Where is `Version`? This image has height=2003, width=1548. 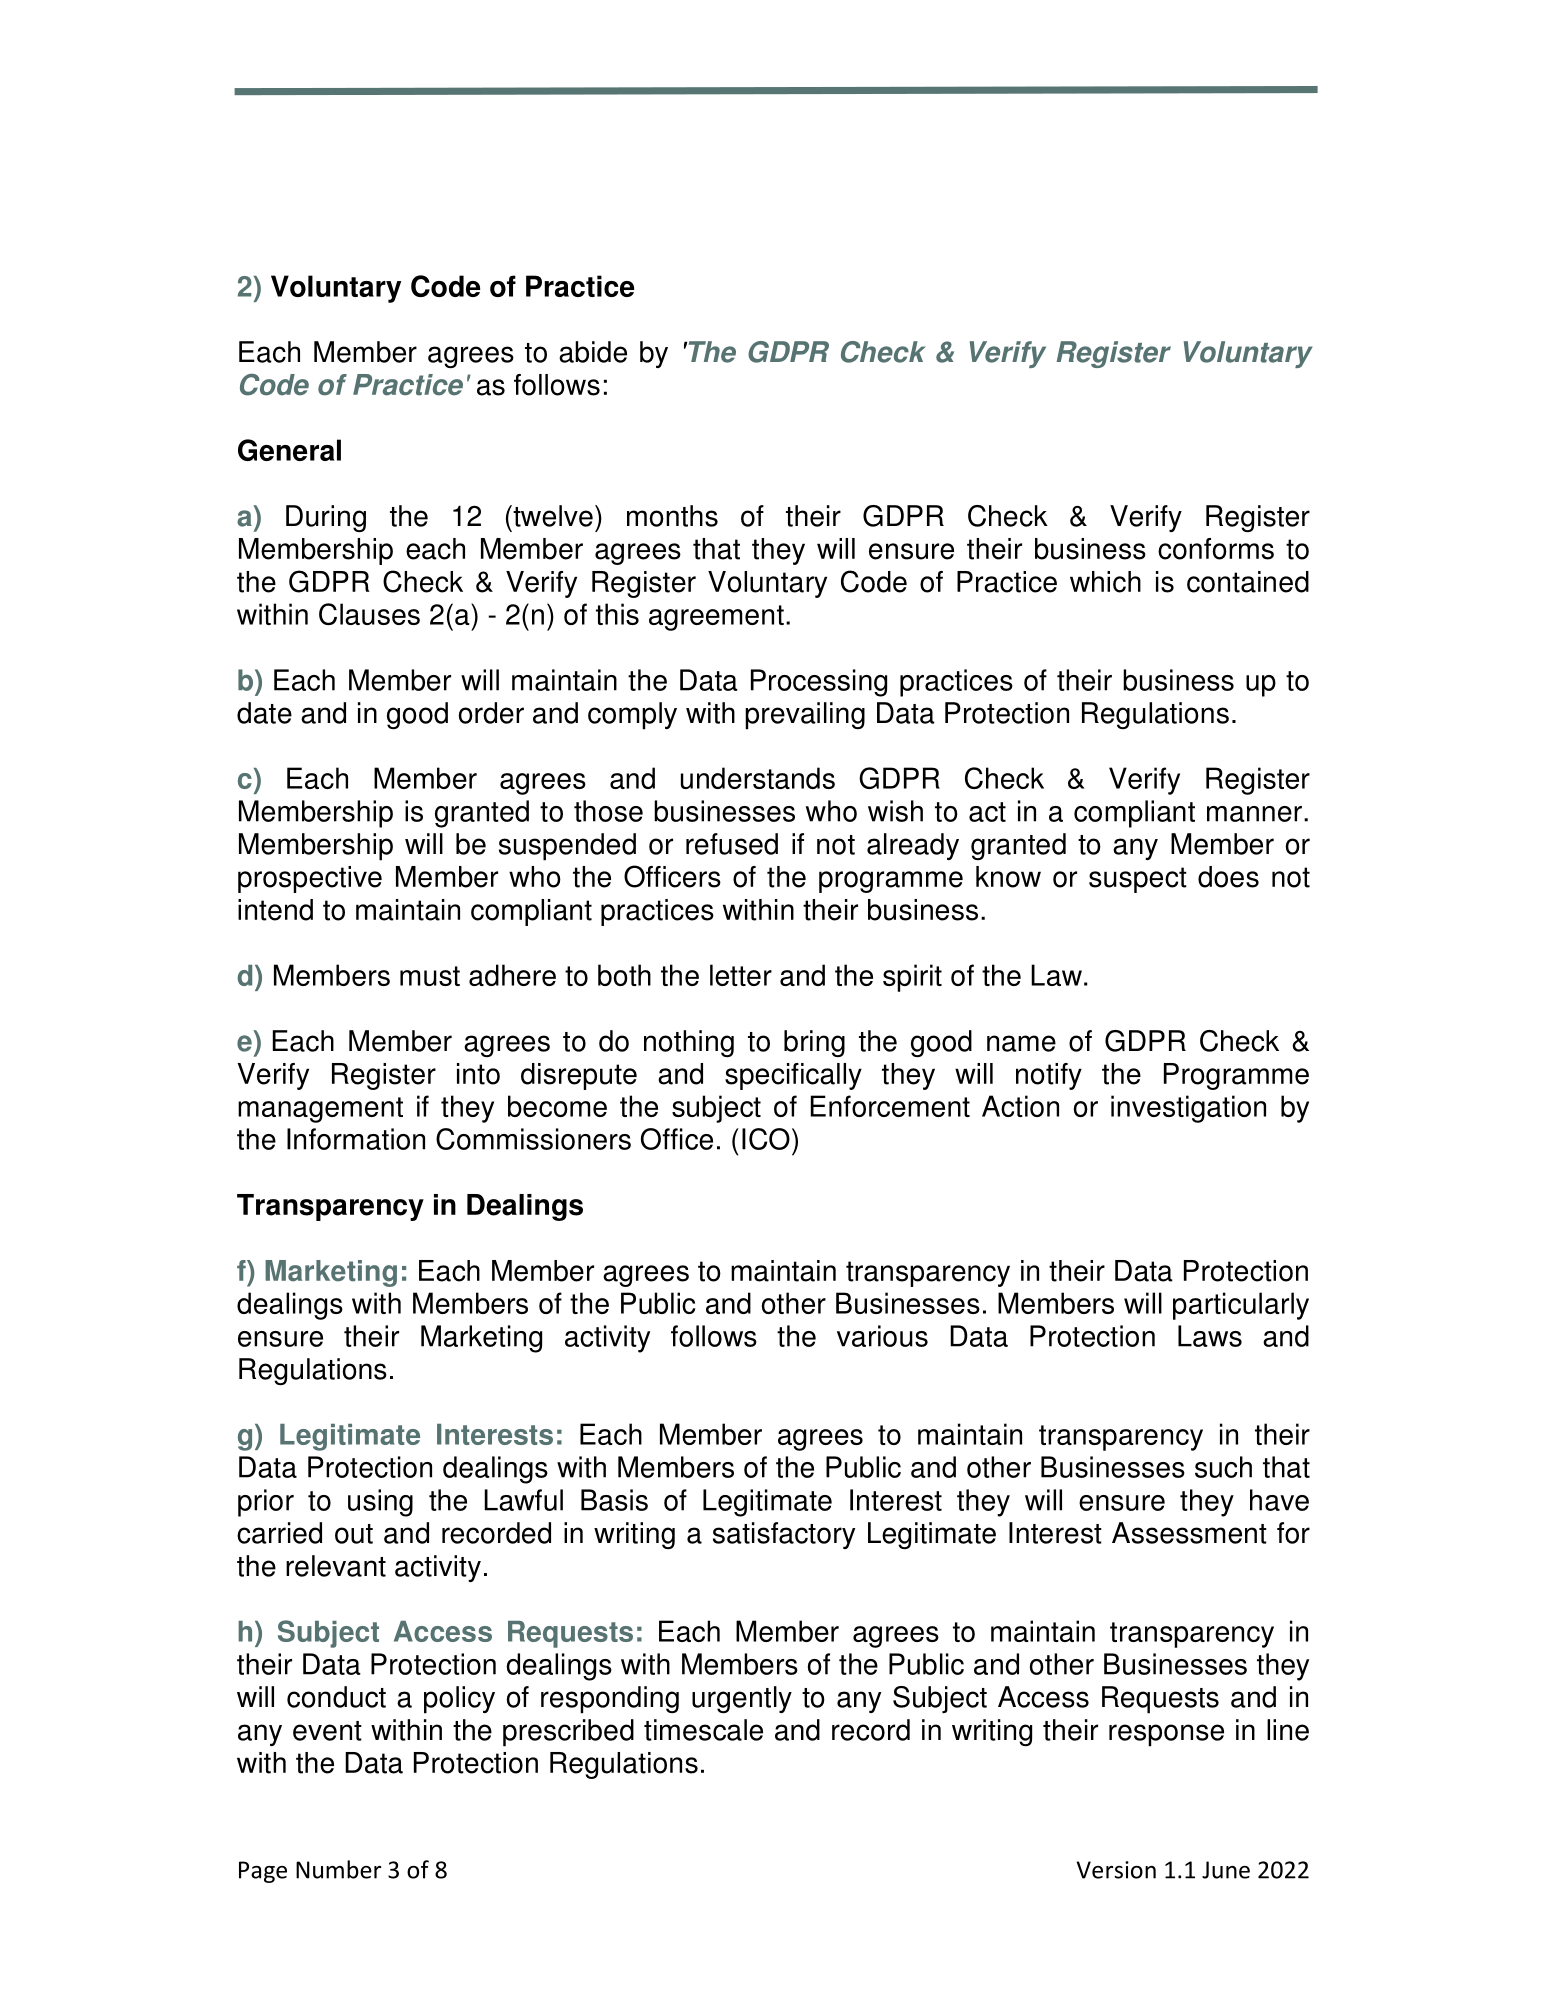 Version is located at coordinates (1116, 1870).
